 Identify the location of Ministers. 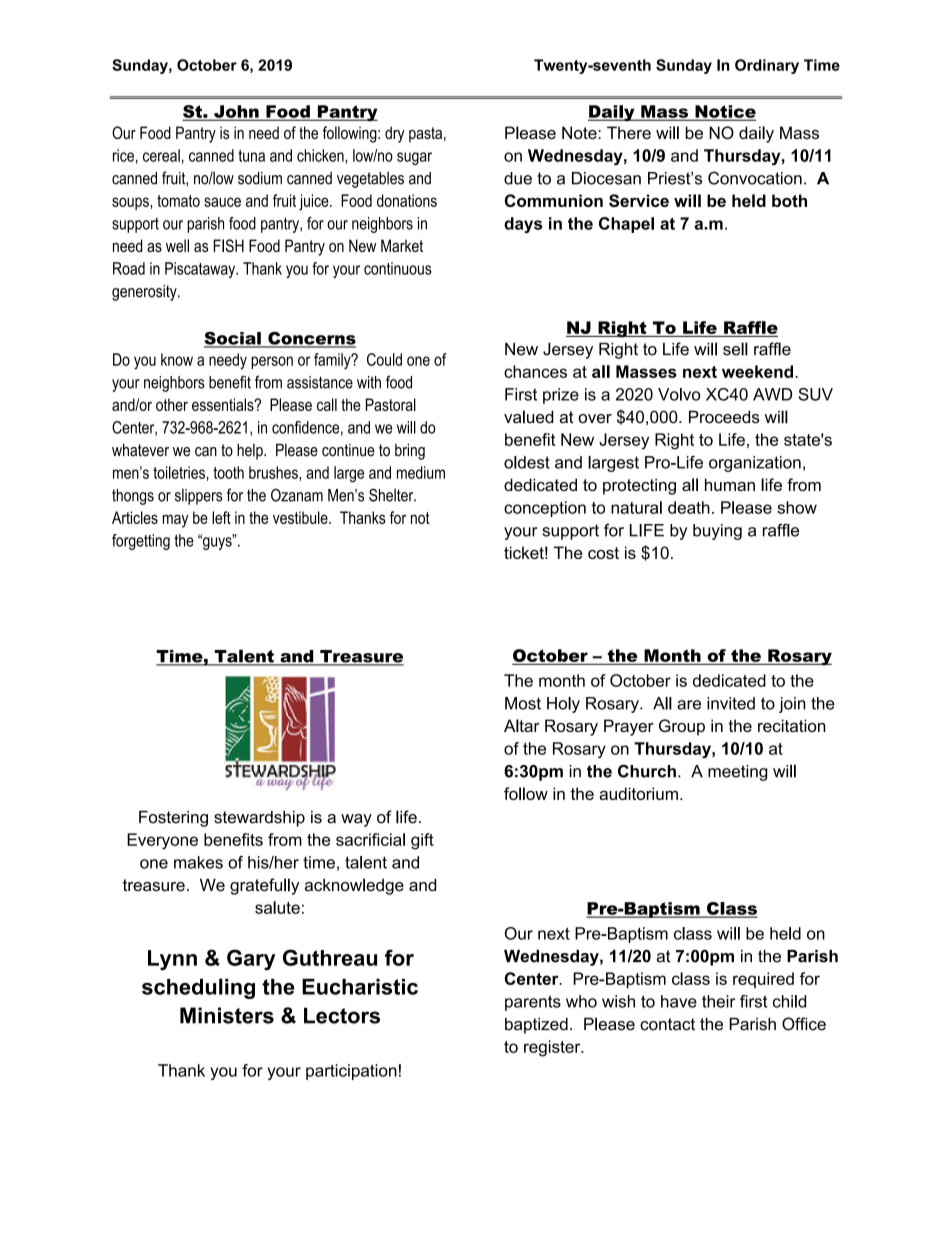
(227, 1015).
